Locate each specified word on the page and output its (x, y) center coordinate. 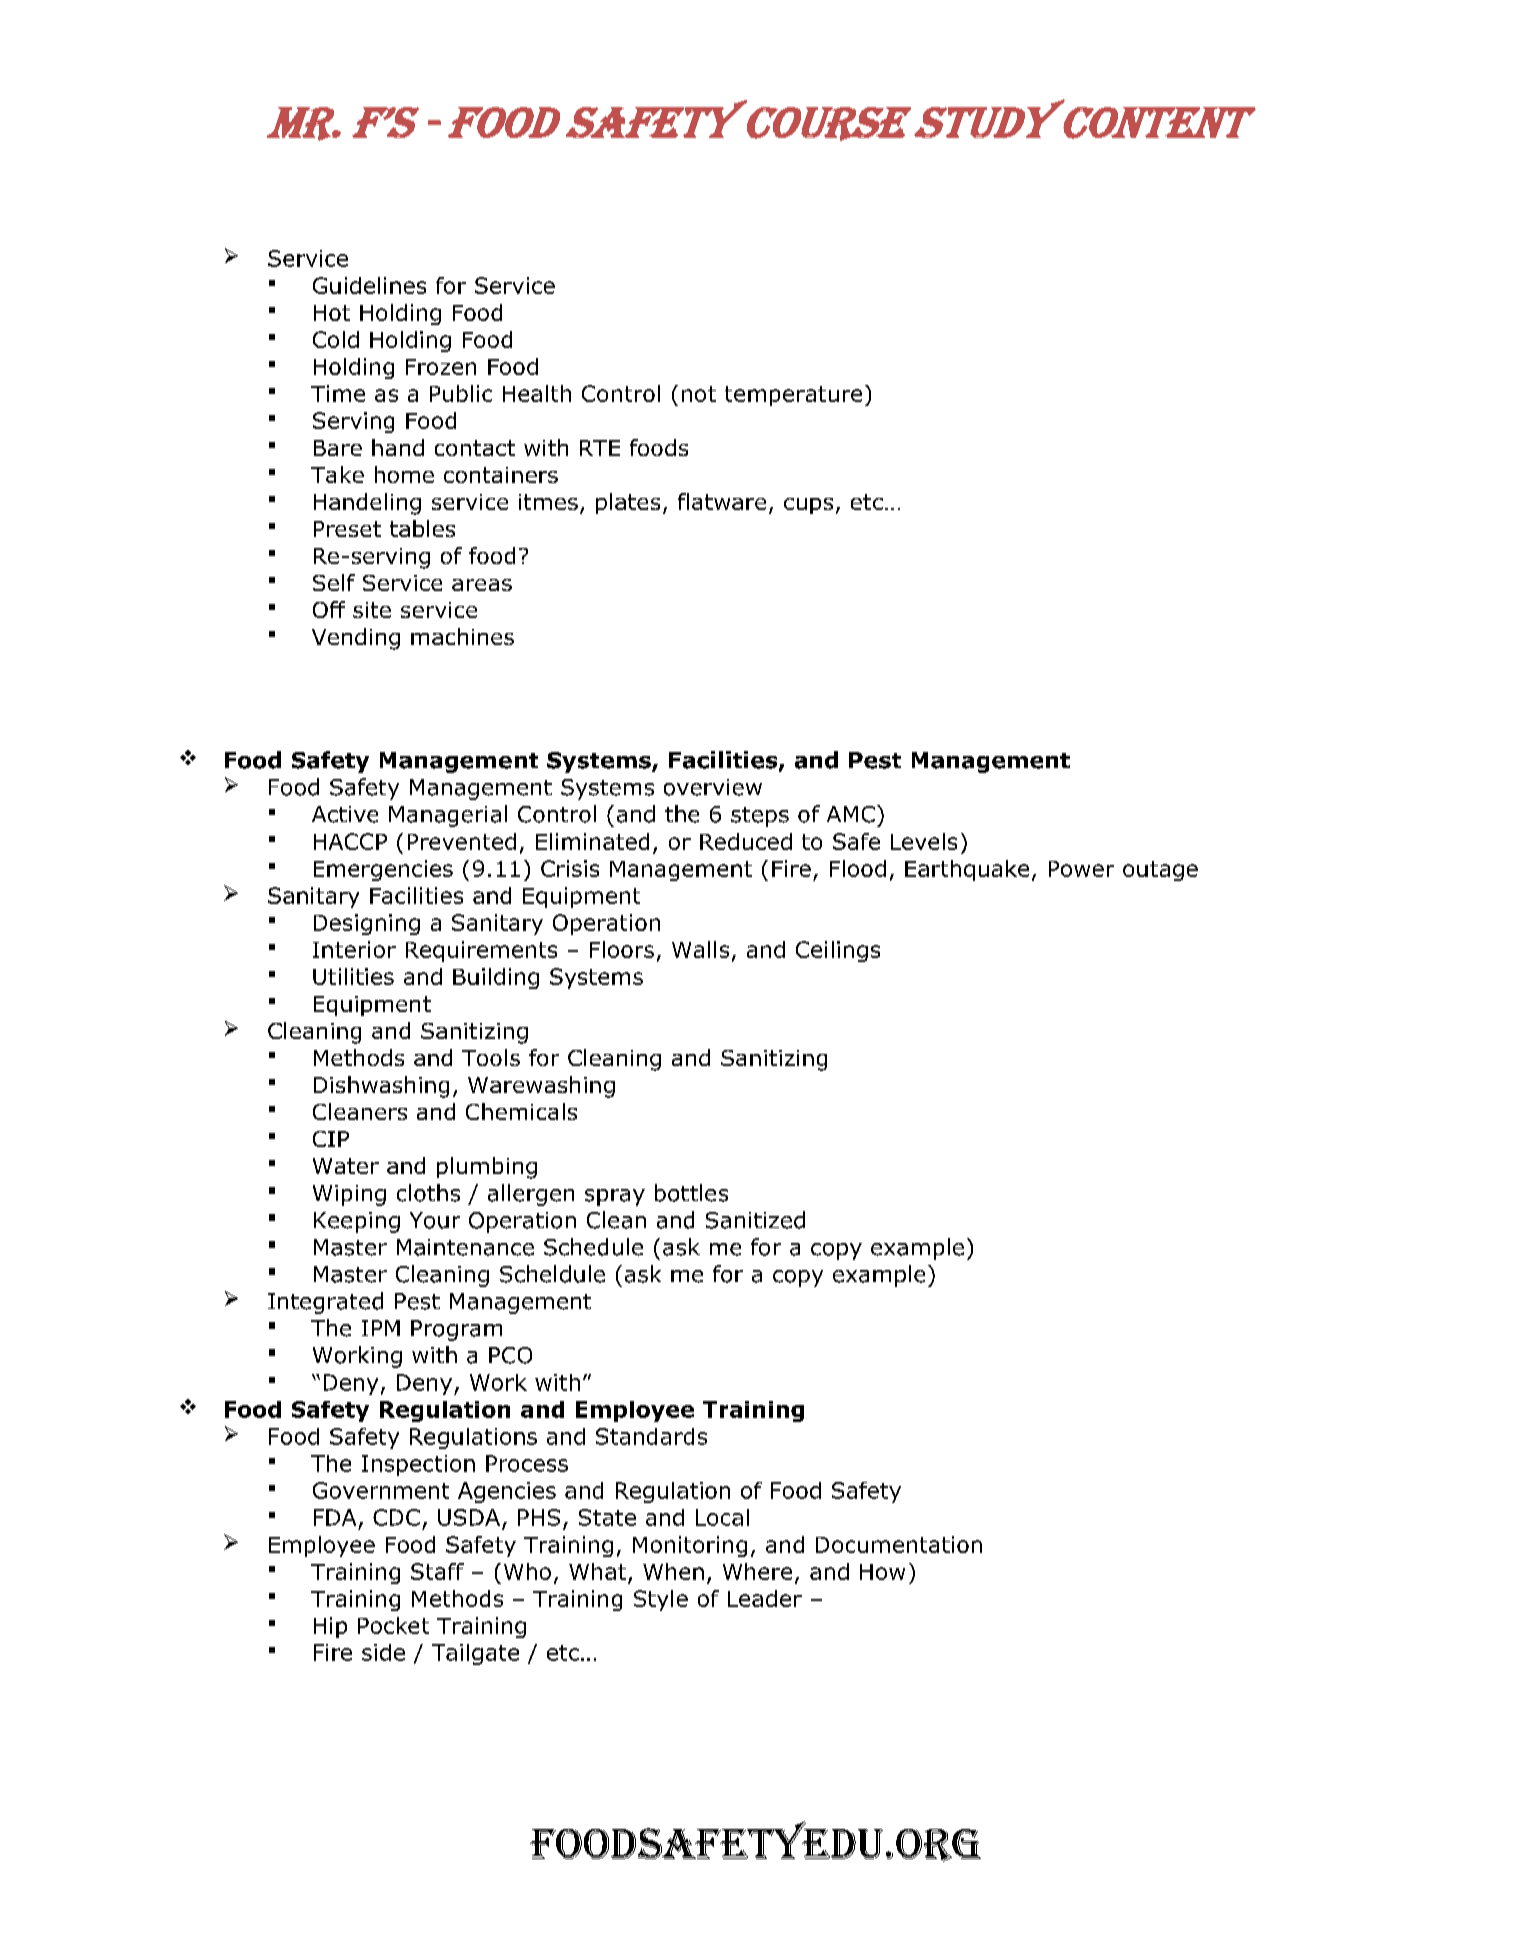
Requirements (481, 951)
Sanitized (755, 1220)
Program (456, 1330)
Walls (700, 949)
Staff (437, 1571)
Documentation (899, 1544)
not (699, 394)
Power (1081, 869)
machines (462, 636)
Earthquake (967, 870)
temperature (793, 396)
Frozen (441, 367)
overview (713, 787)
